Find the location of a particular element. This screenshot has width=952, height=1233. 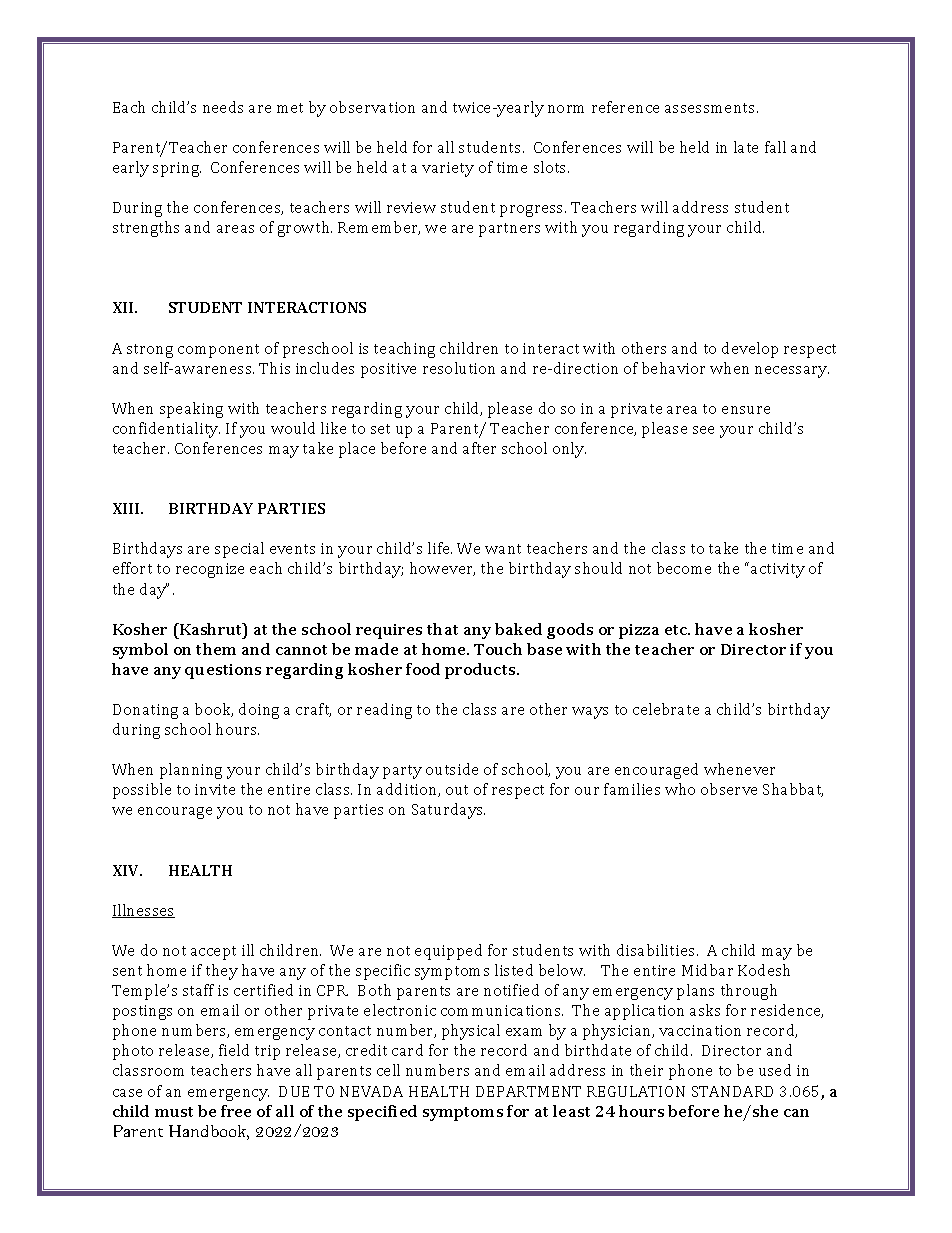

late is located at coordinates (746, 147).
